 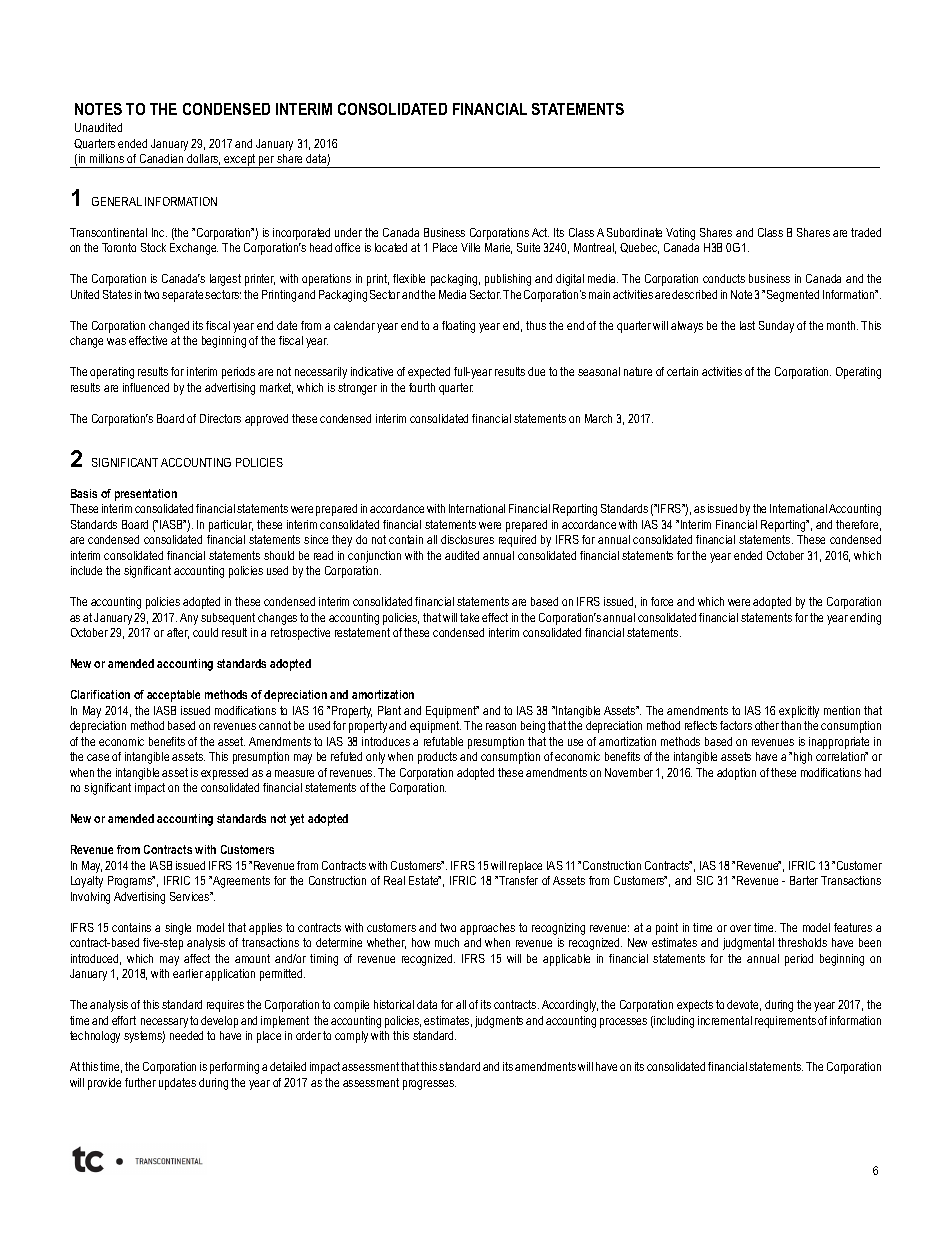 What do you see at coordinates (866, 232) in the screenshot?
I see `traded` at bounding box center [866, 232].
